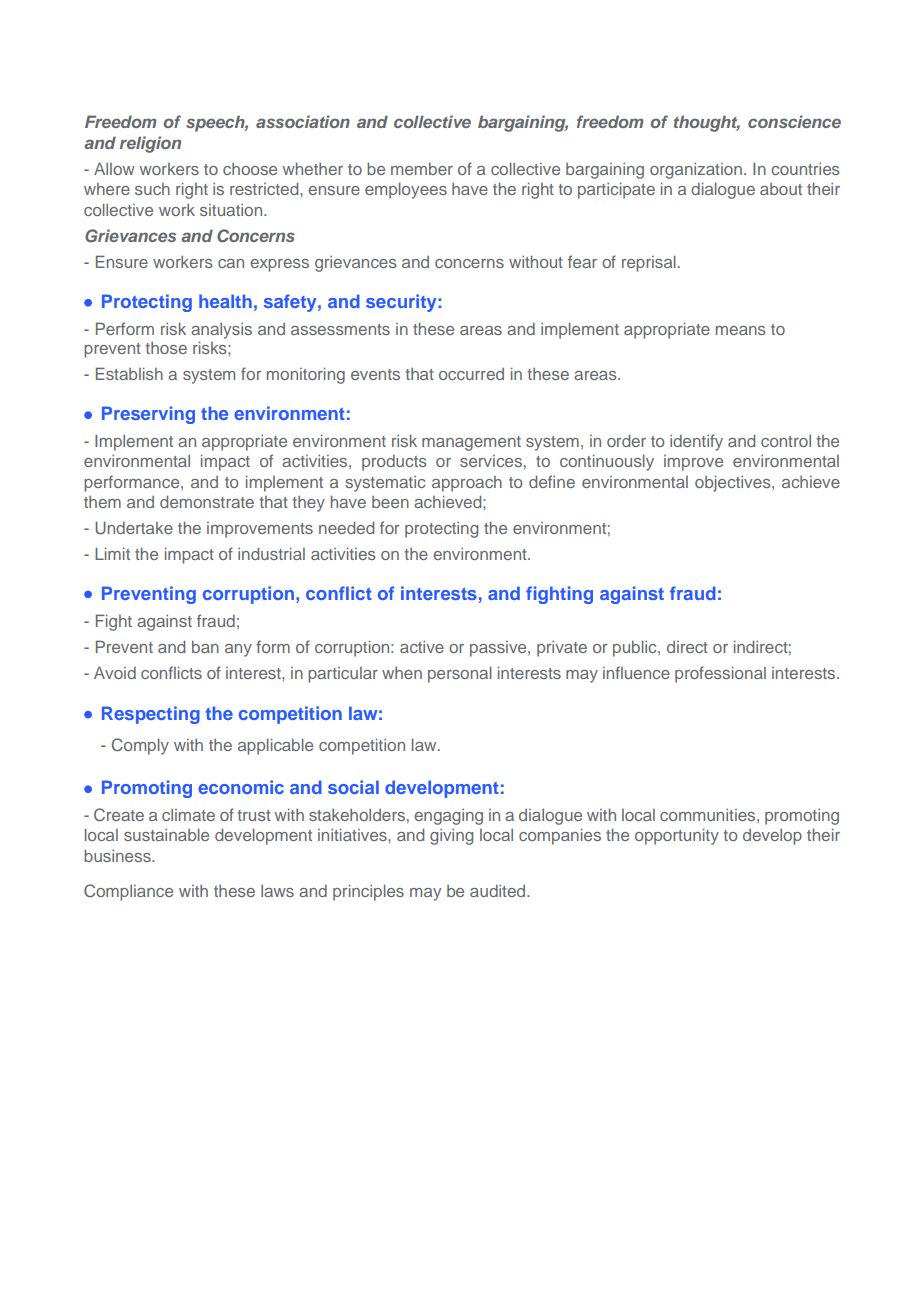 This page has height=1308, width=924. I want to click on Respecting, so click(151, 715).
